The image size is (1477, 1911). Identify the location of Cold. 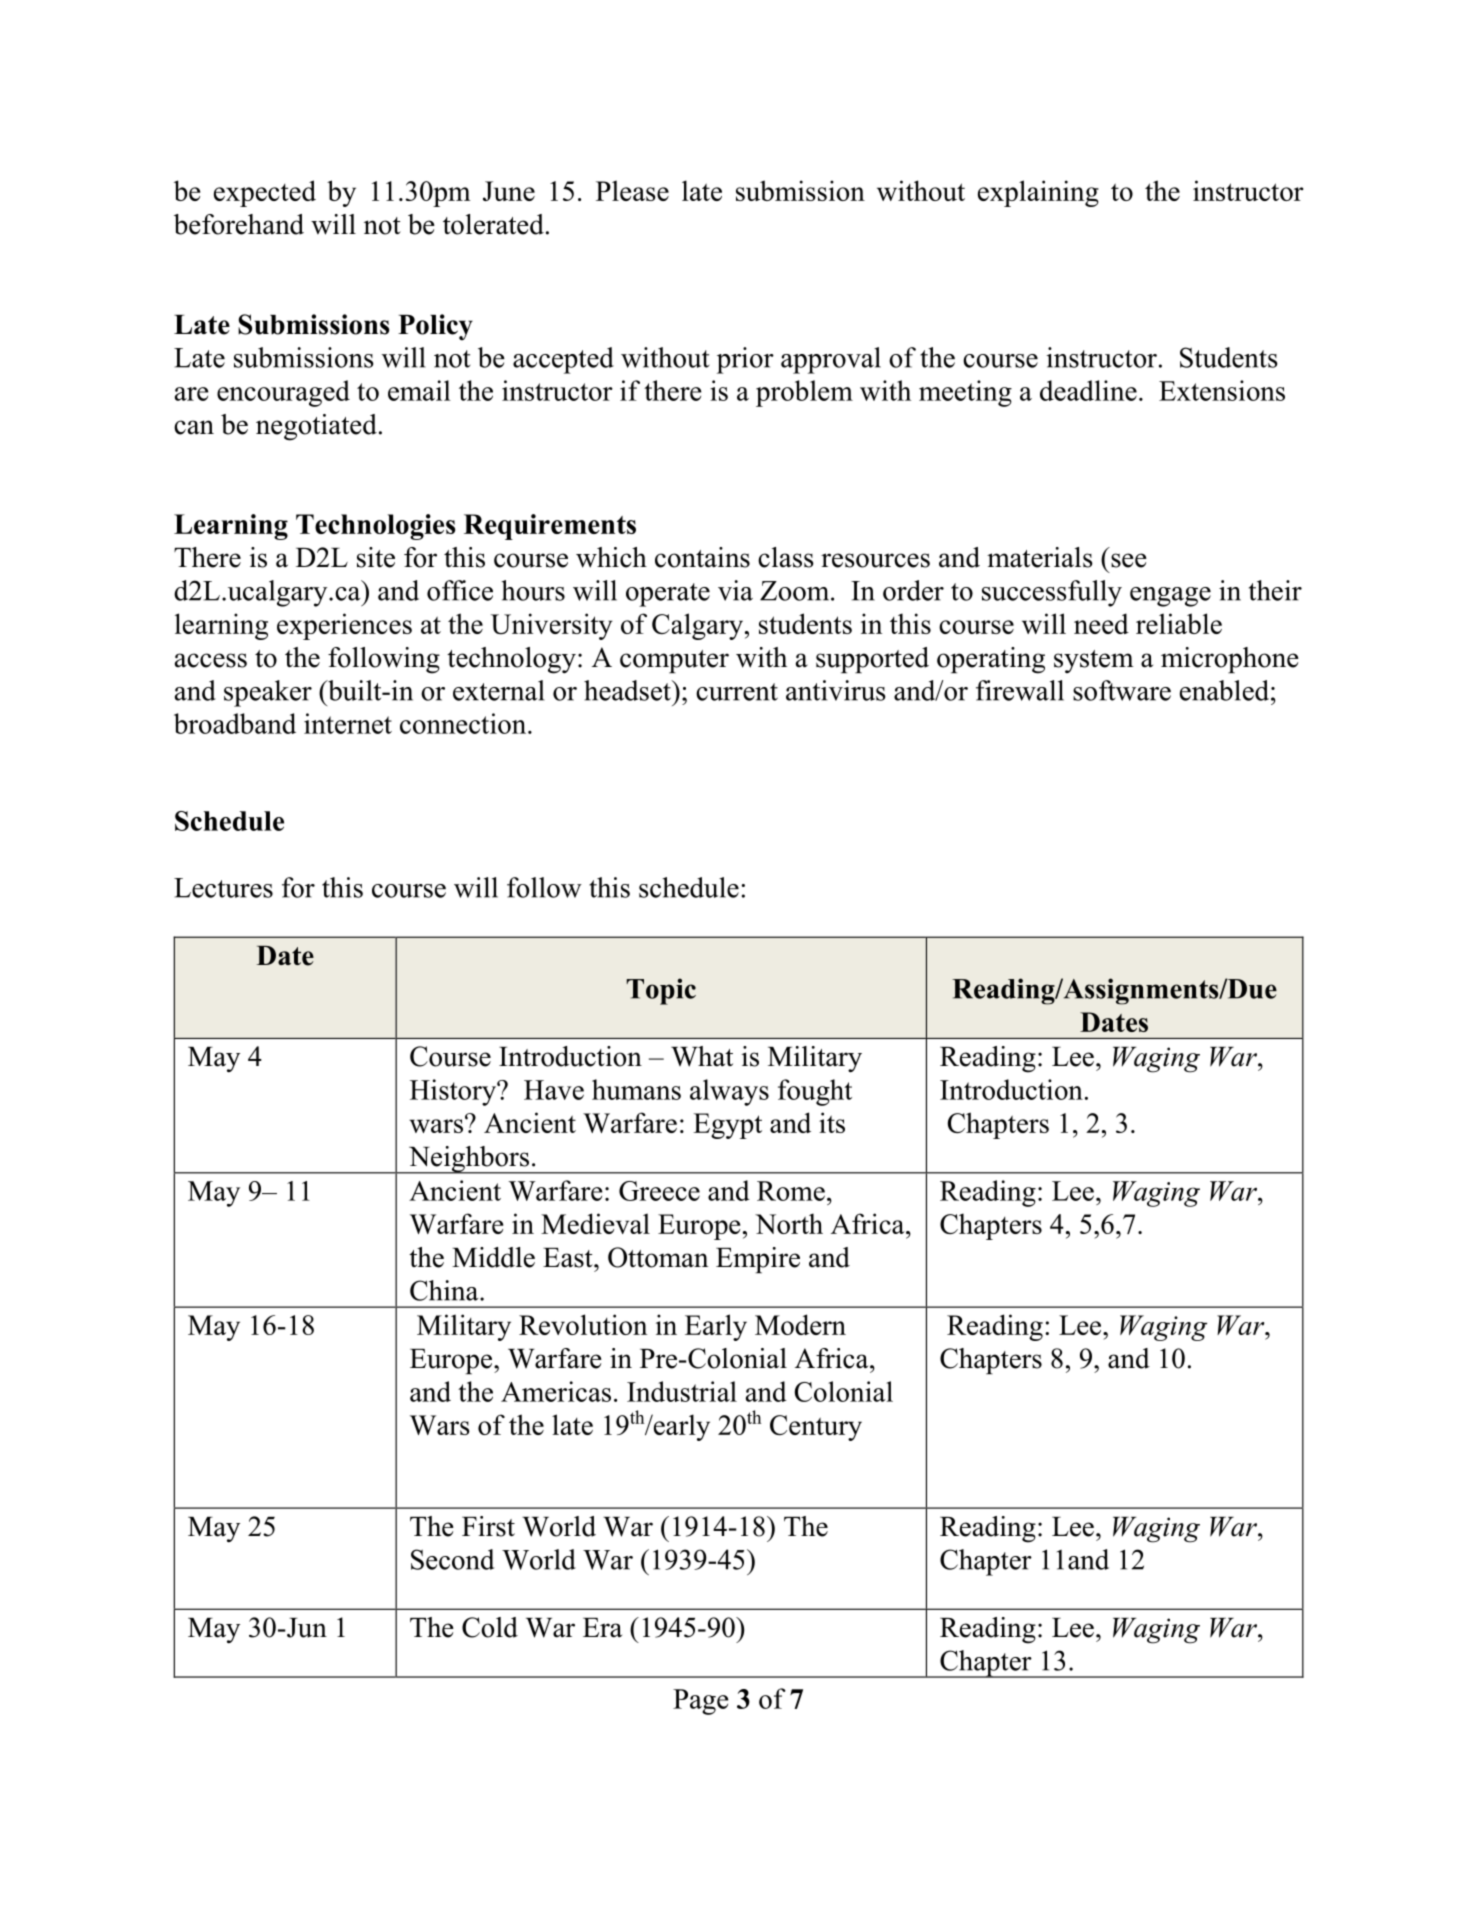
(490, 1627).
